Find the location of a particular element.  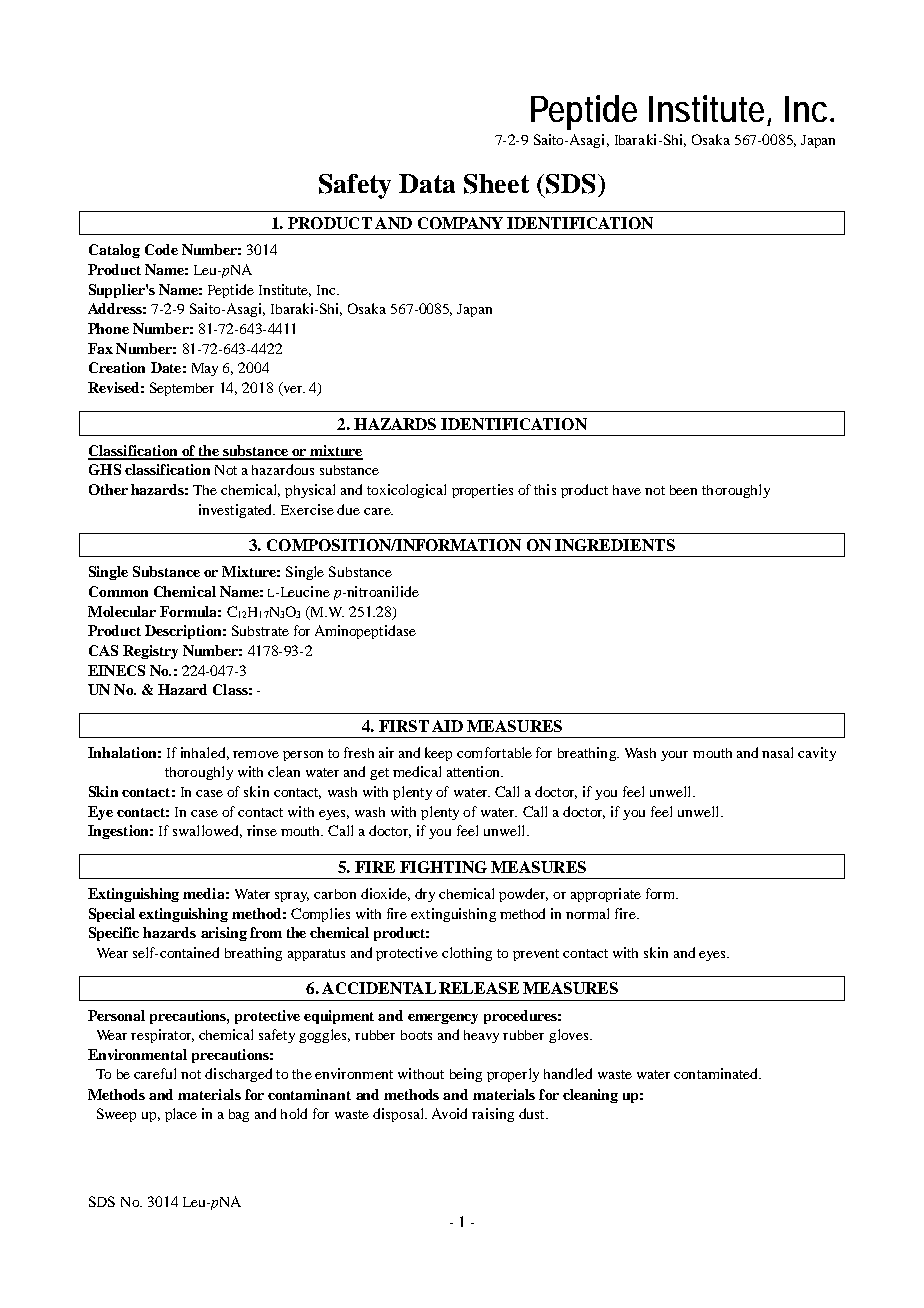

AID is located at coordinates (447, 726).
